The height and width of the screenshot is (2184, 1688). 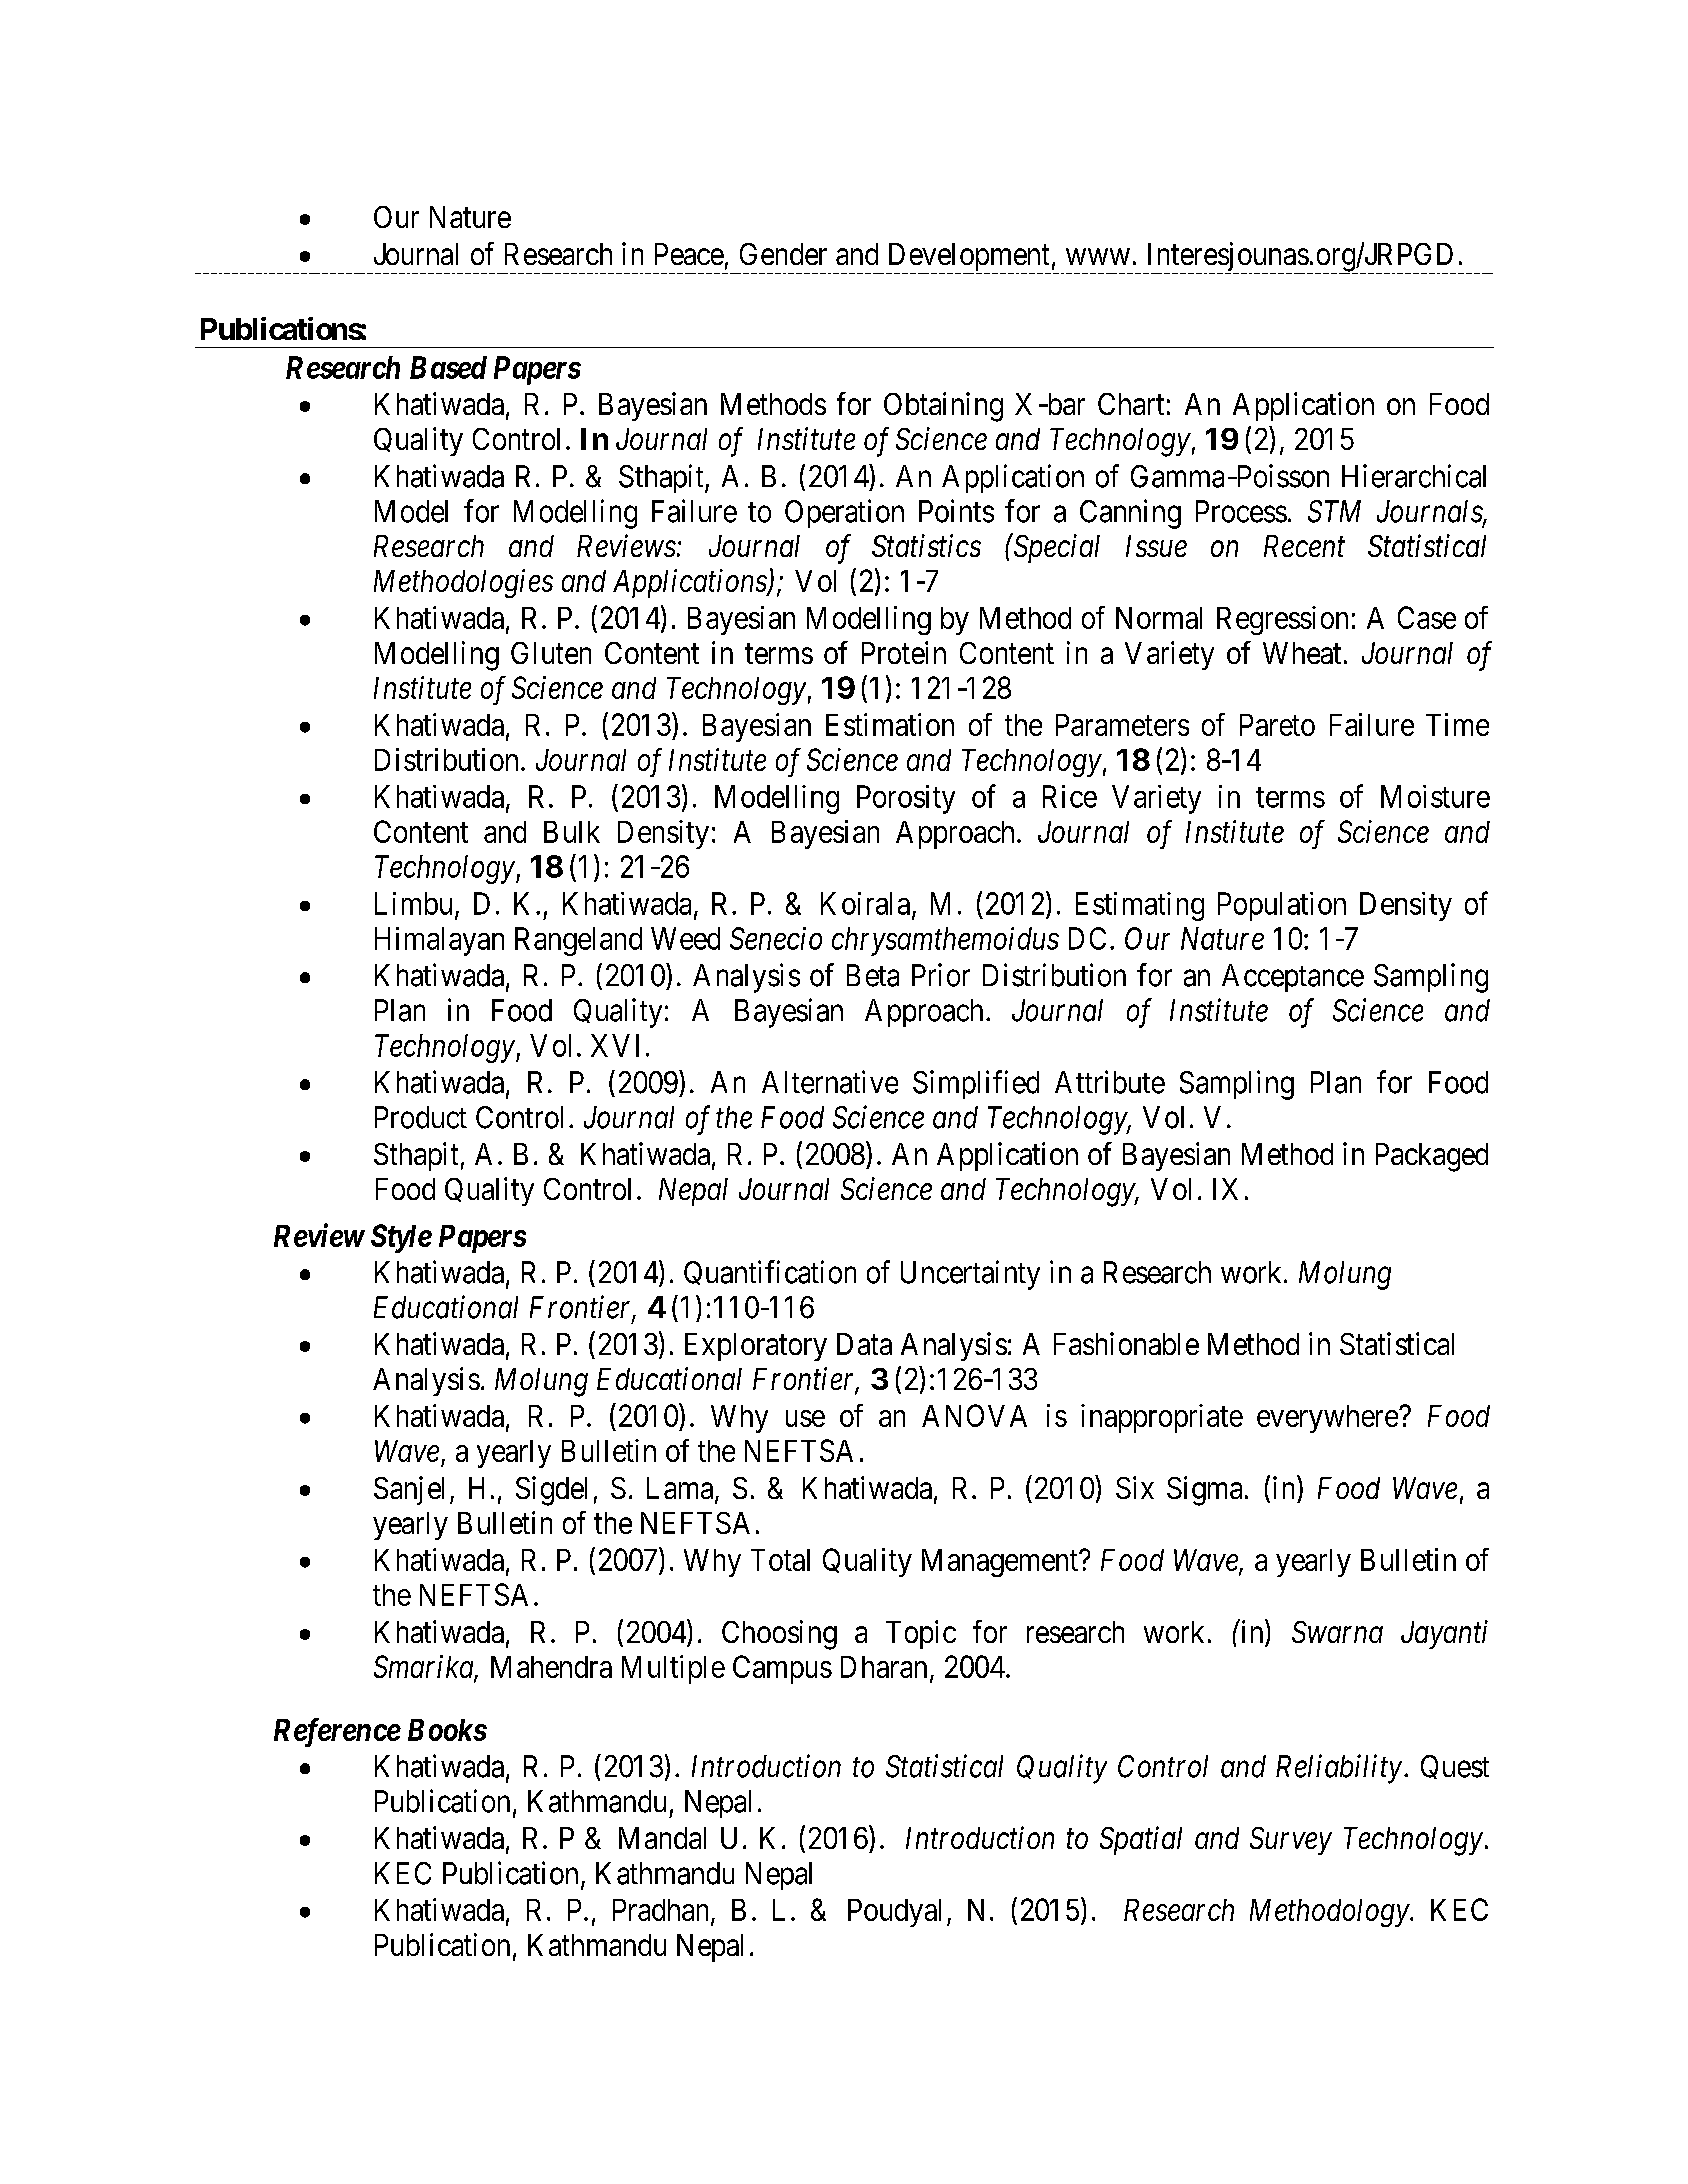 I want to click on Reference, so click(x=337, y=1732).
